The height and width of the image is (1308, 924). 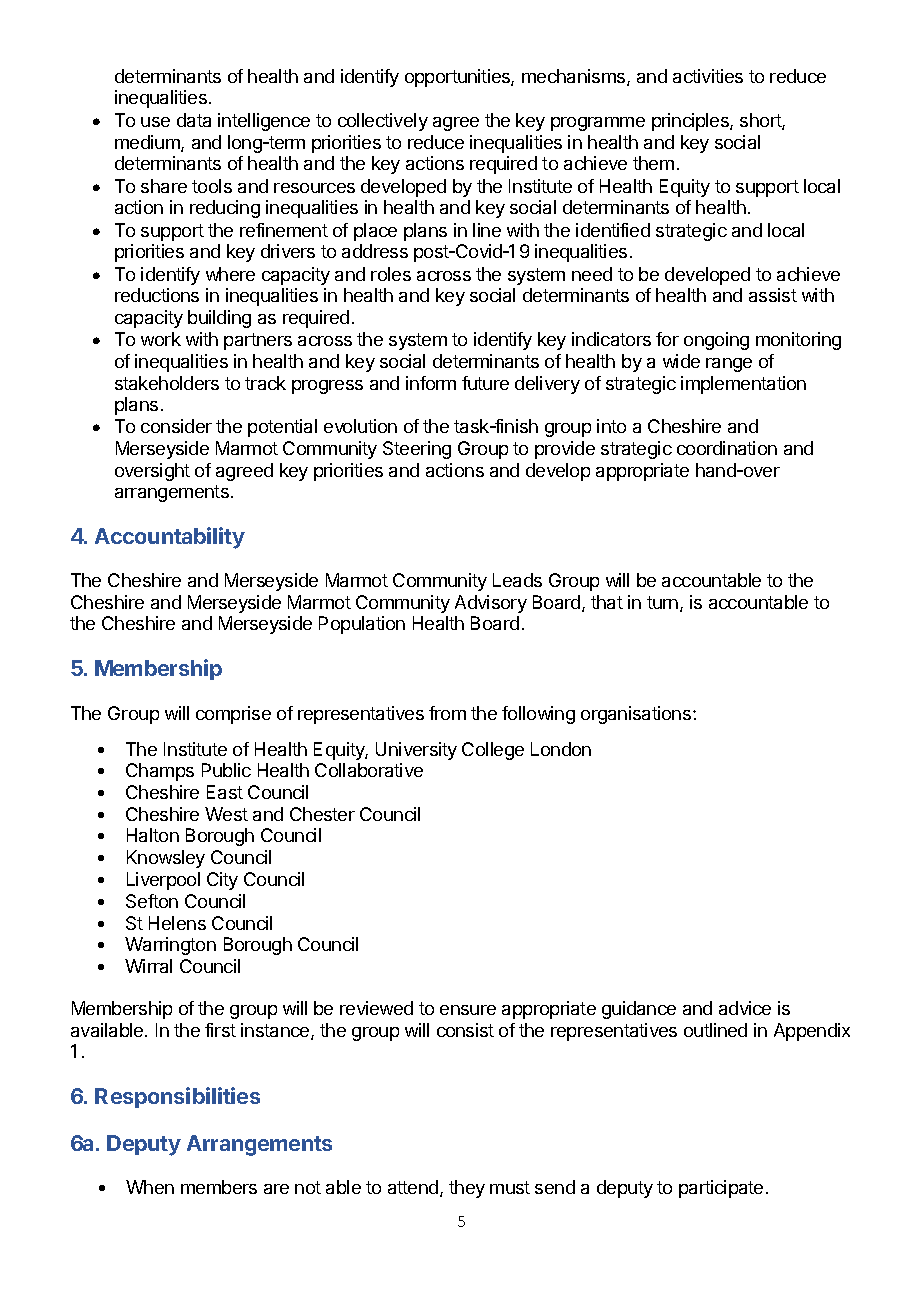 I want to click on comprise, so click(x=233, y=715).
